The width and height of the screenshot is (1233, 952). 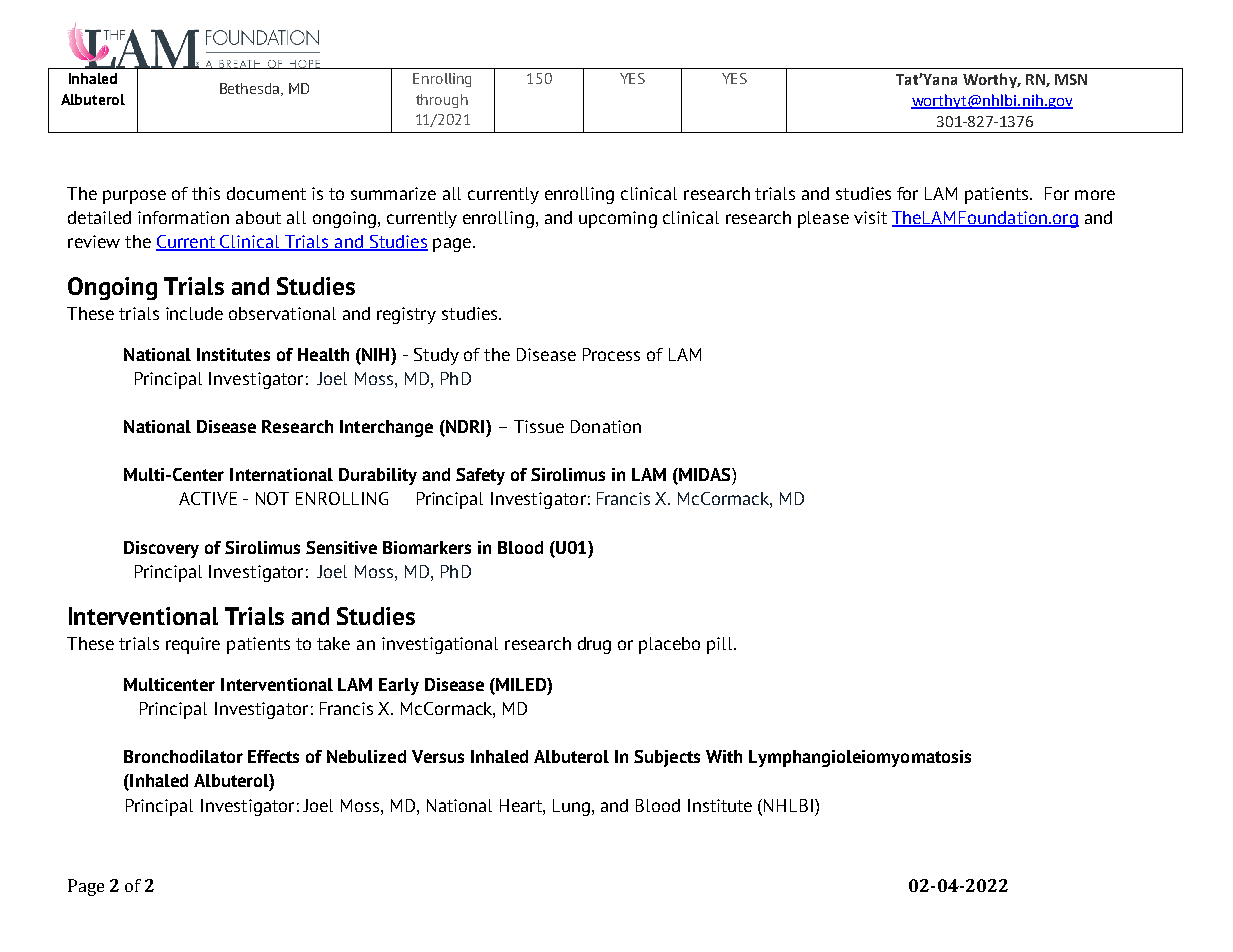 I want to click on Biomarkers, so click(x=427, y=547).
